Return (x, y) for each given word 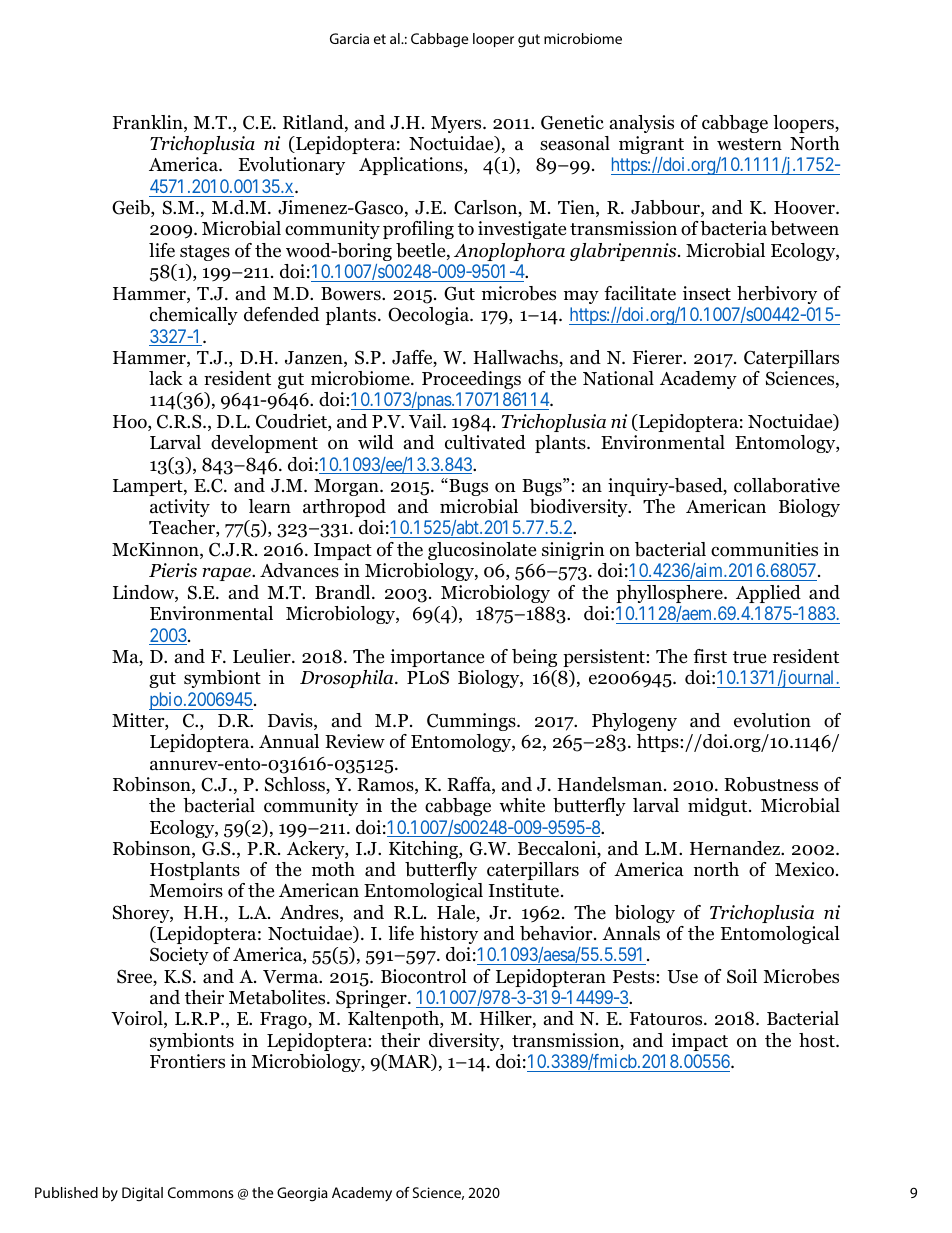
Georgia (302, 1194)
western (749, 144)
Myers (457, 124)
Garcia (349, 38)
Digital (142, 1194)
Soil (742, 976)
